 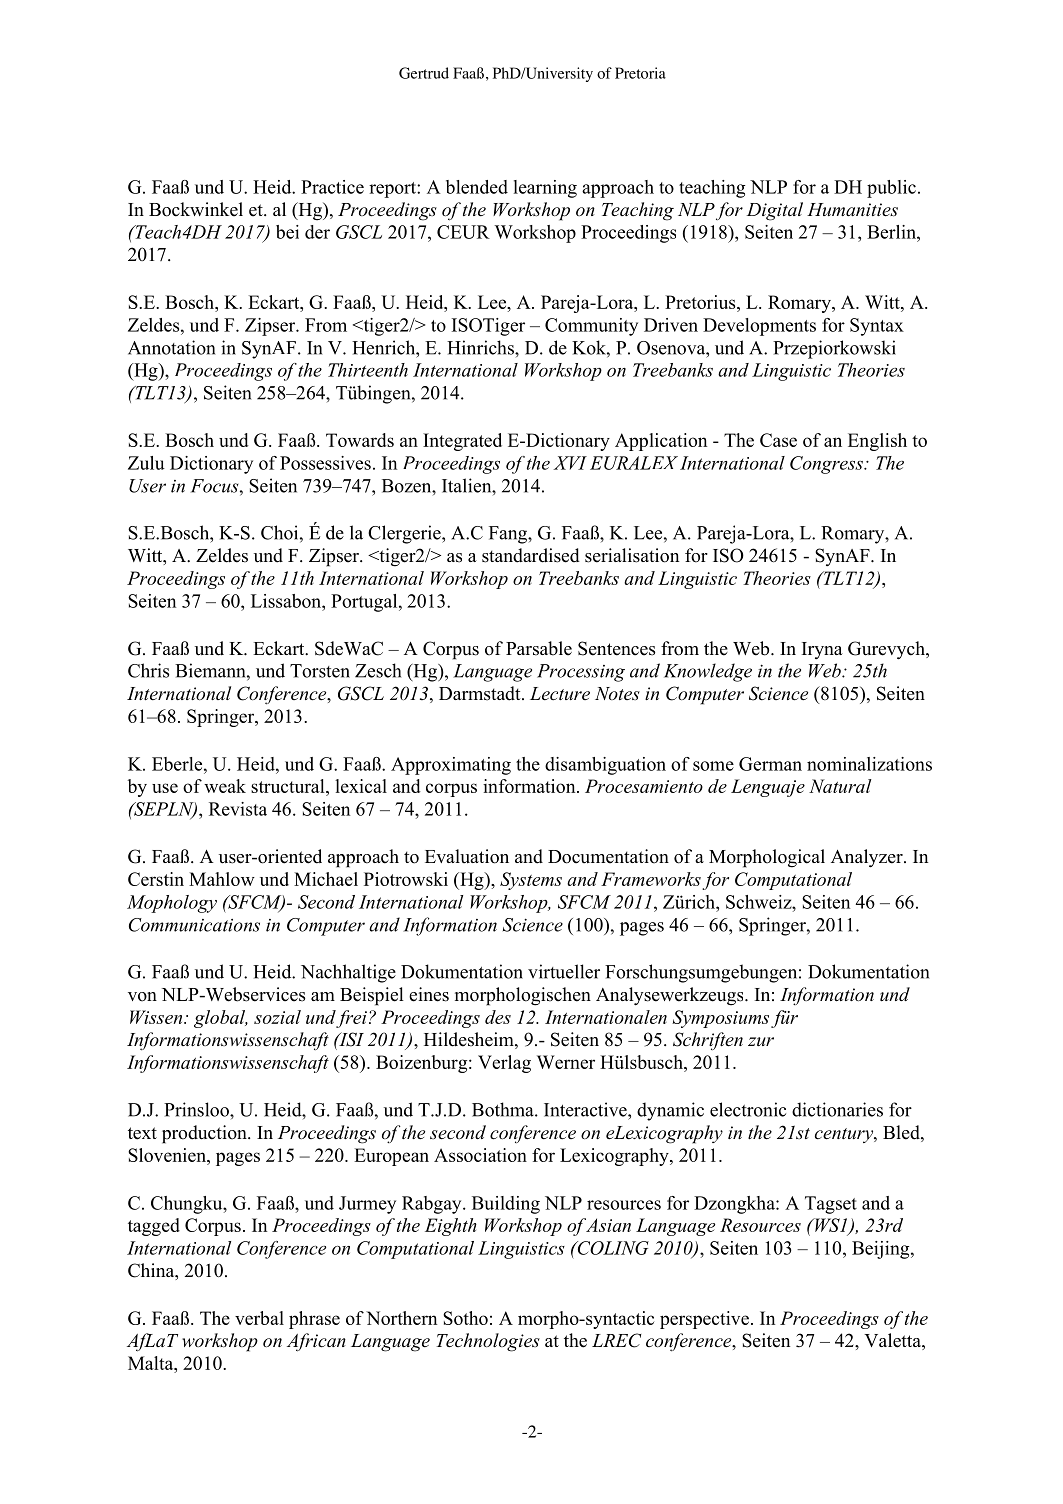 I want to click on verbal, so click(x=259, y=1318).
